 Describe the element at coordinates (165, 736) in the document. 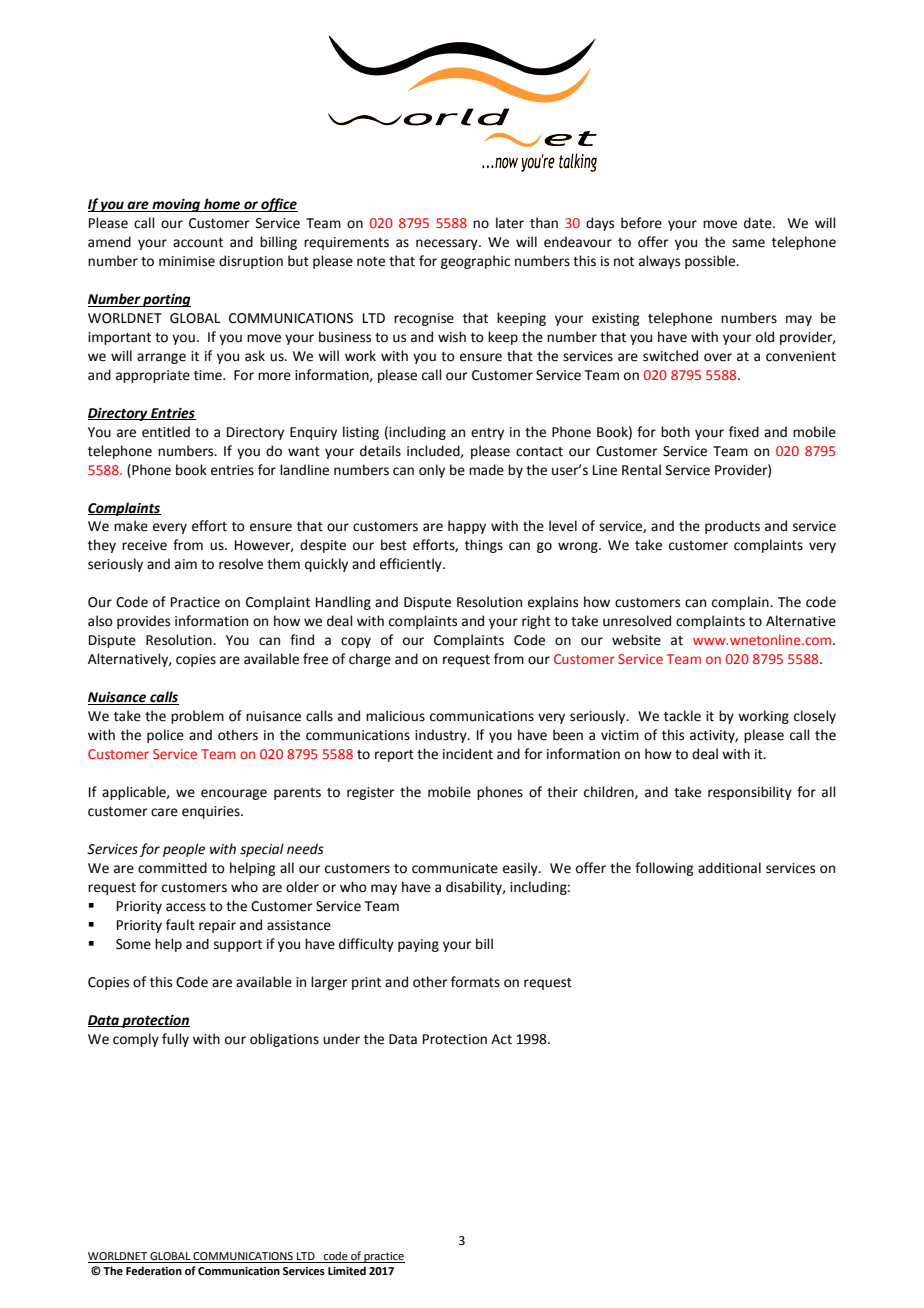

I see `police` at that location.
